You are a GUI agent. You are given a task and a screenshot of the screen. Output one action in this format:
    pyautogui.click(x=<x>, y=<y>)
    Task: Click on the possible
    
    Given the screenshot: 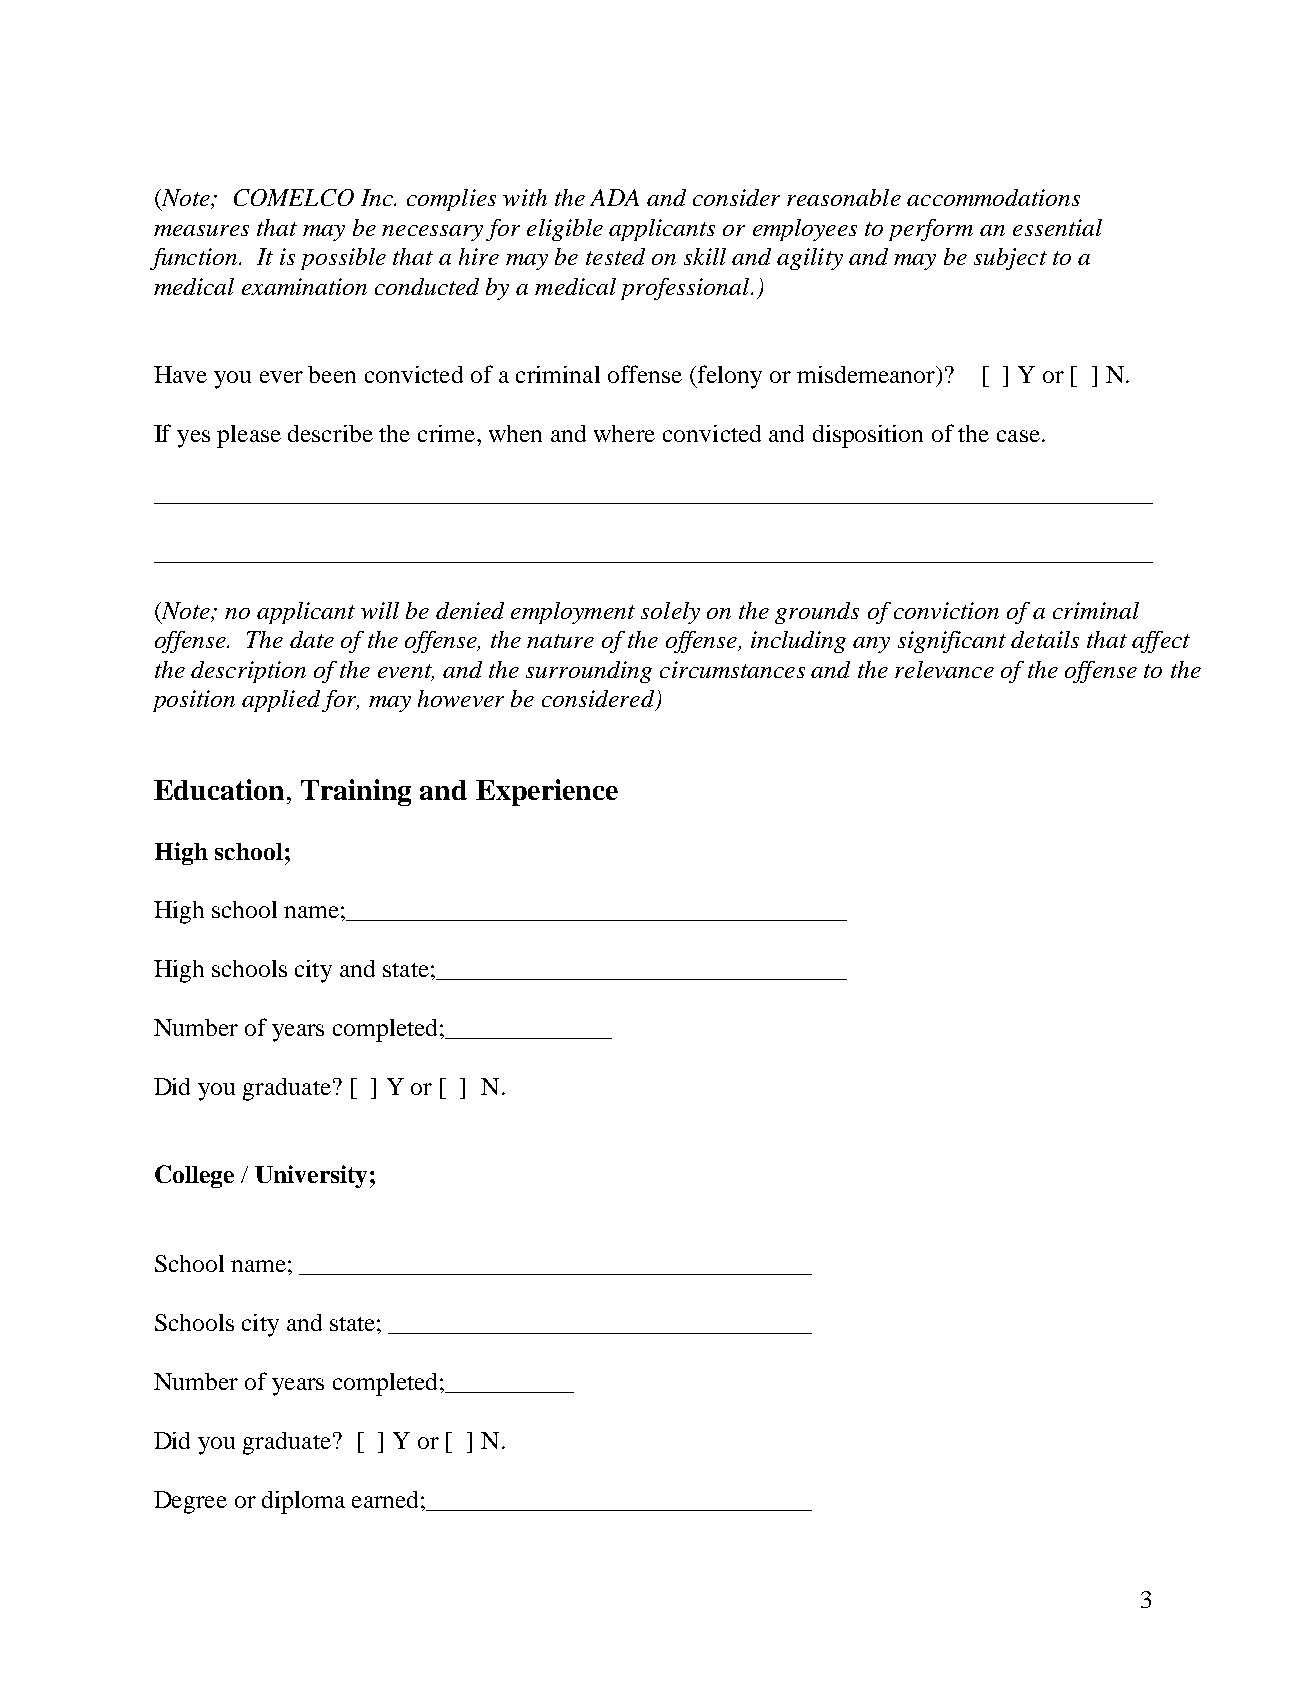 What is the action you would take?
    pyautogui.click(x=343, y=259)
